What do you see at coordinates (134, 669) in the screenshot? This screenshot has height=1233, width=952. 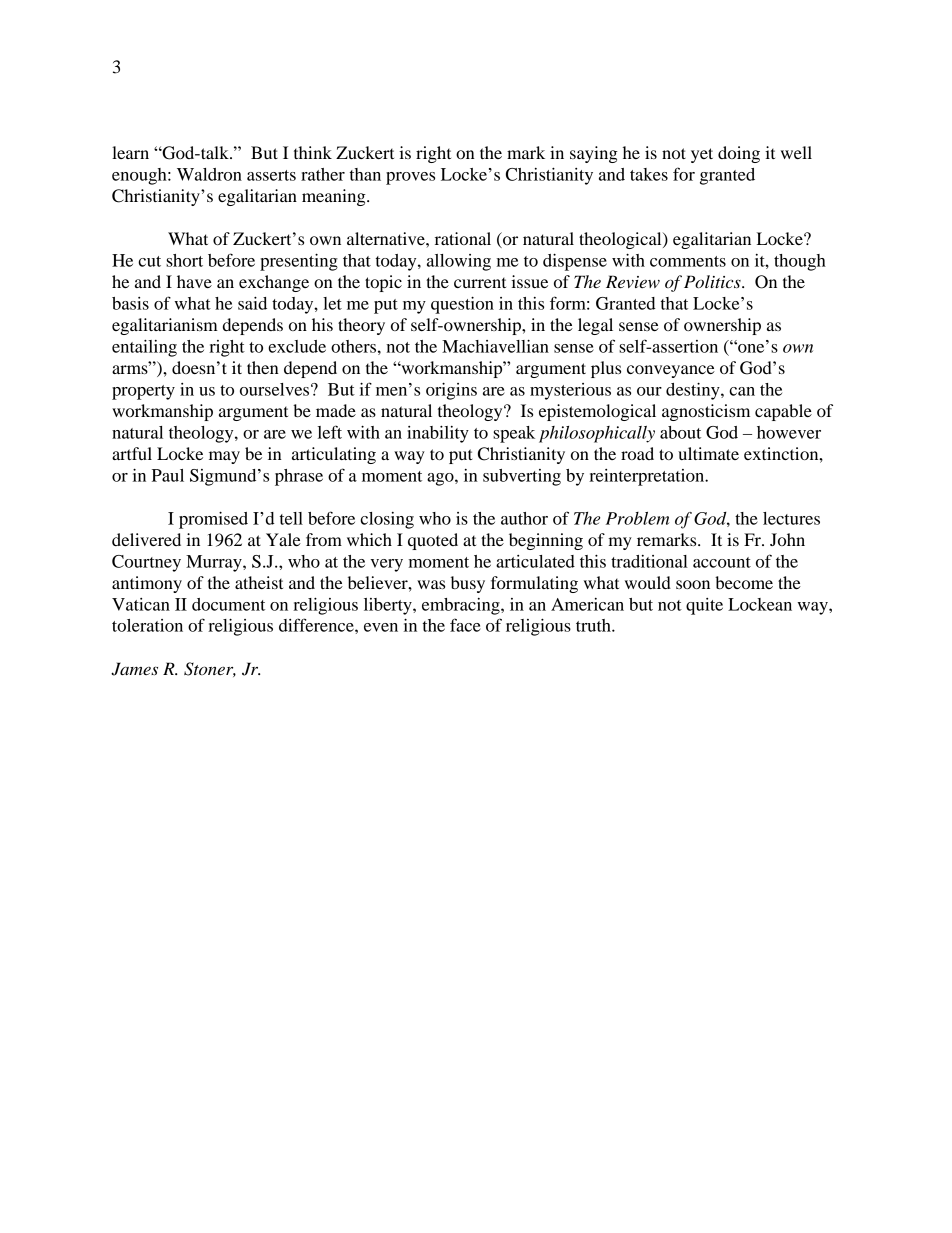 I see `James` at bounding box center [134, 669].
